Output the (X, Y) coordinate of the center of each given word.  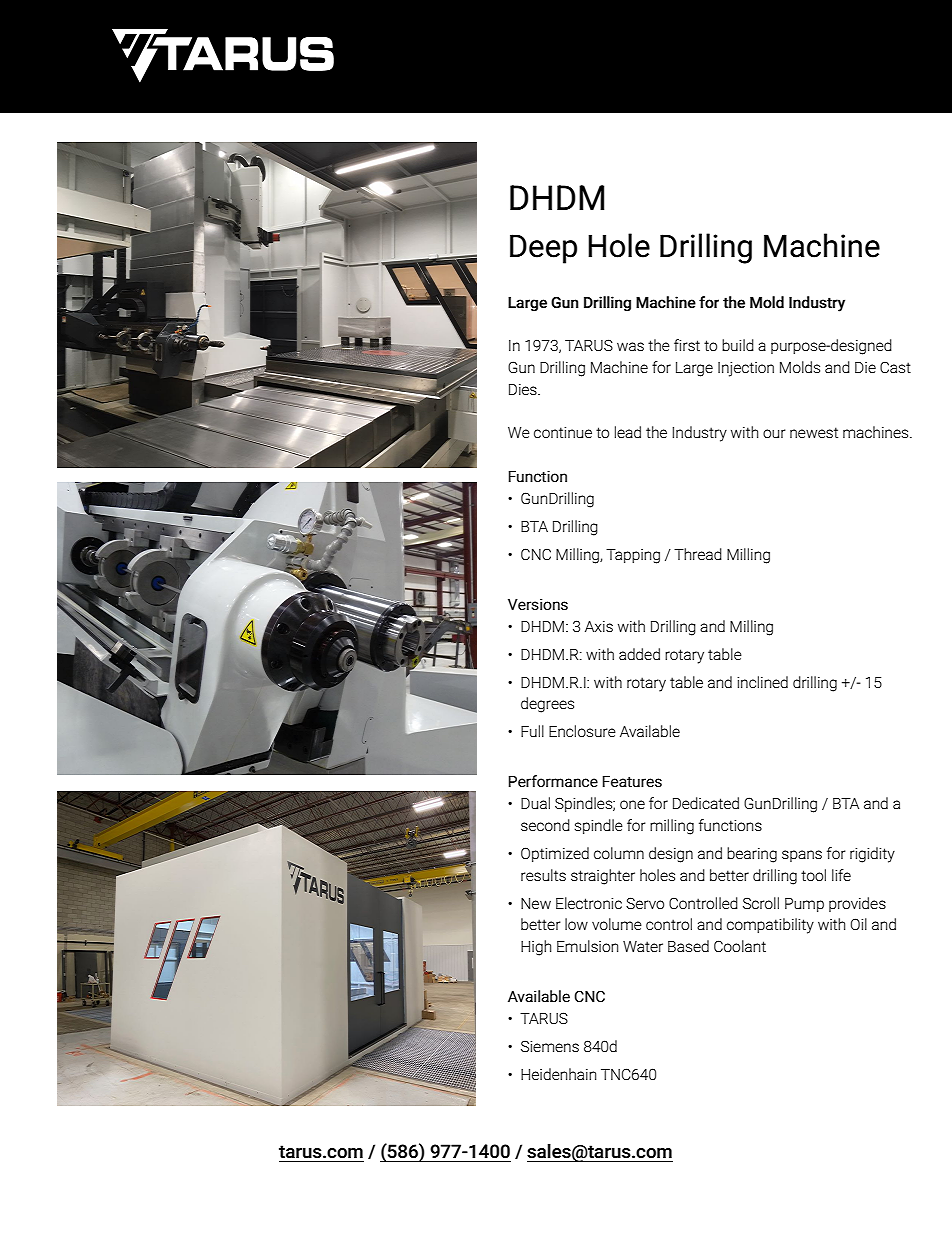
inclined (762, 682)
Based (688, 946)
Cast (895, 367)
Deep (543, 249)
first (687, 345)
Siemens (550, 1046)
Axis (599, 626)
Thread (698, 554)
